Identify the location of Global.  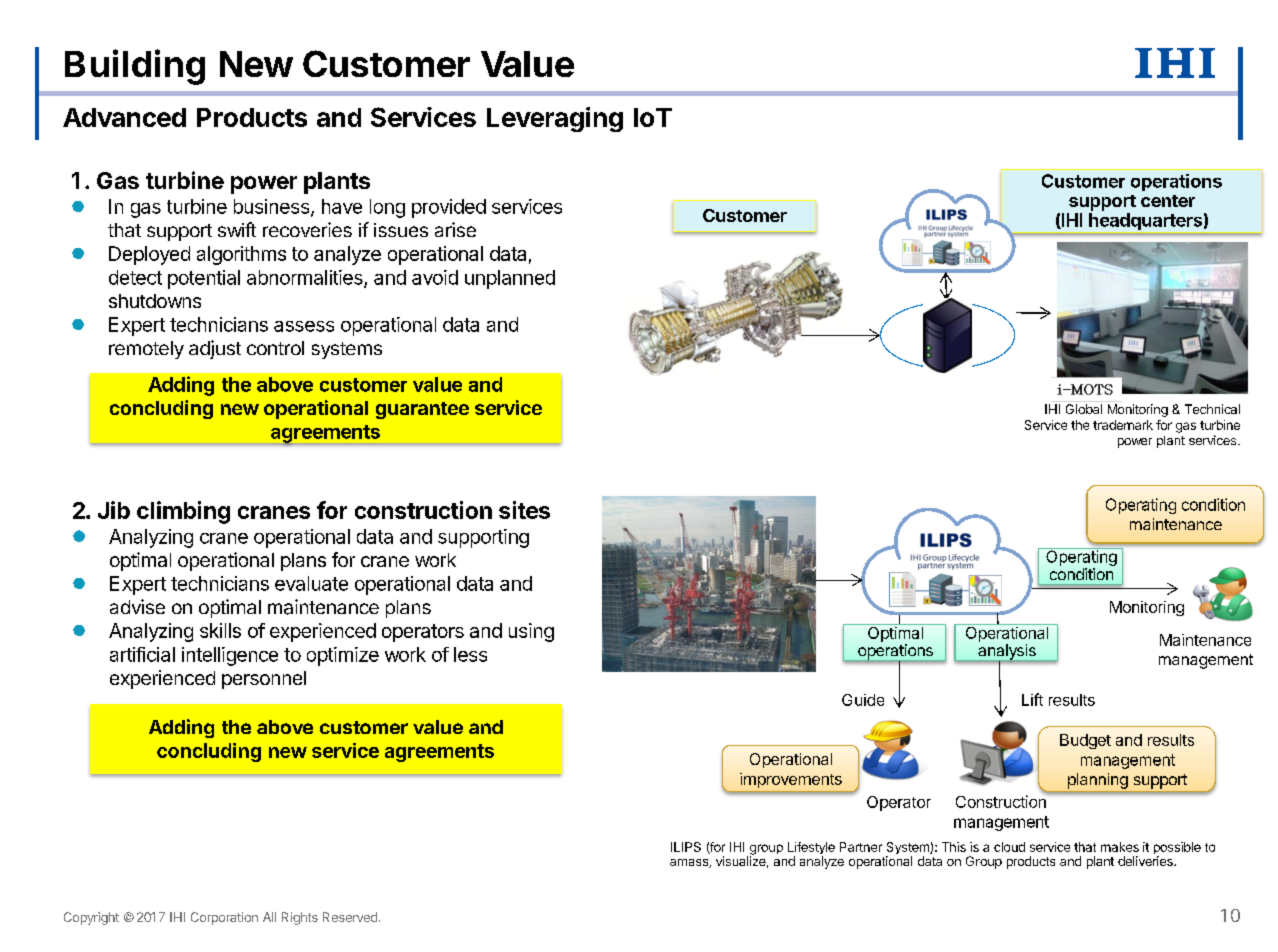
(1084, 409).
